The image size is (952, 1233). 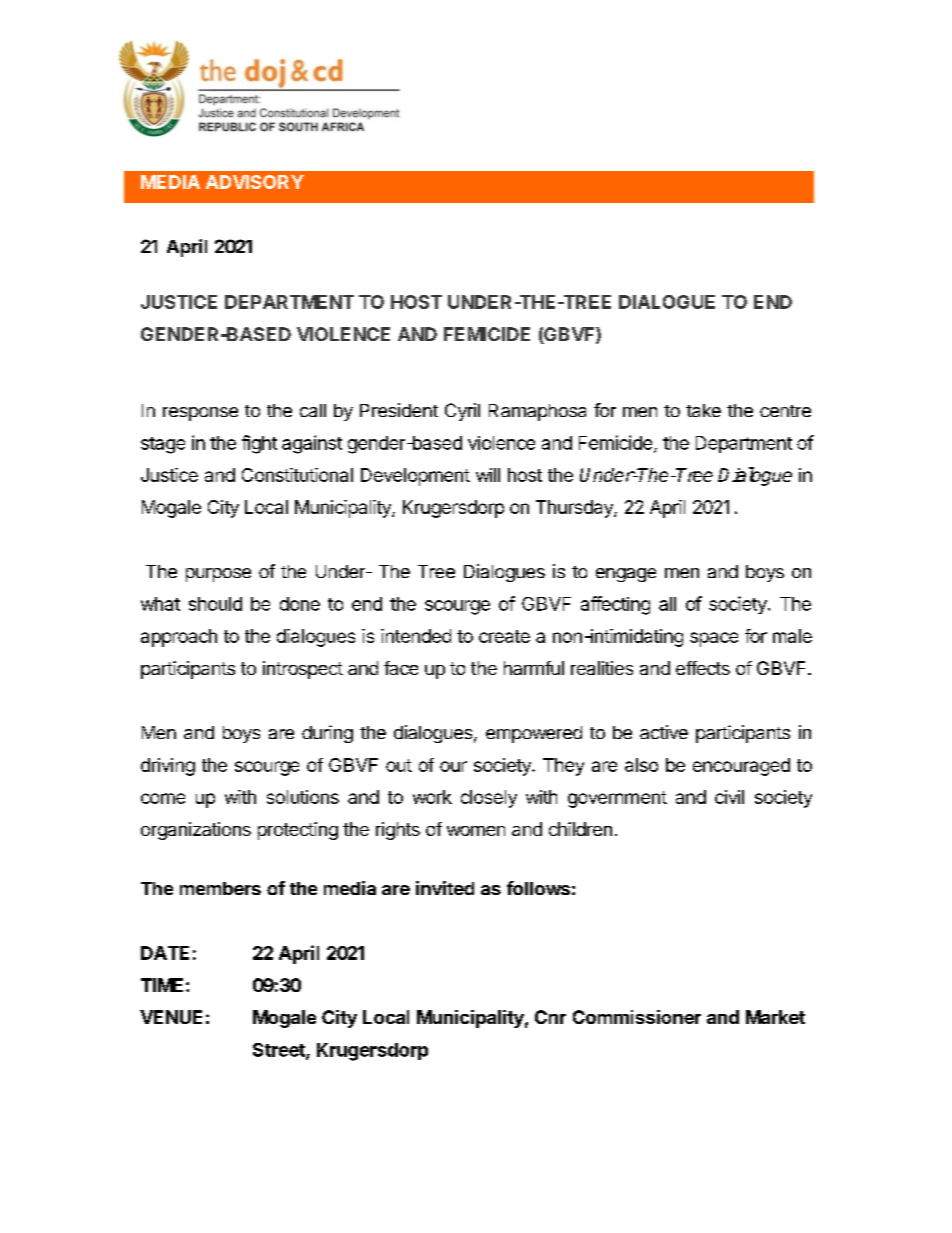 What do you see at coordinates (703, 410) in the image?
I see `take` at bounding box center [703, 410].
